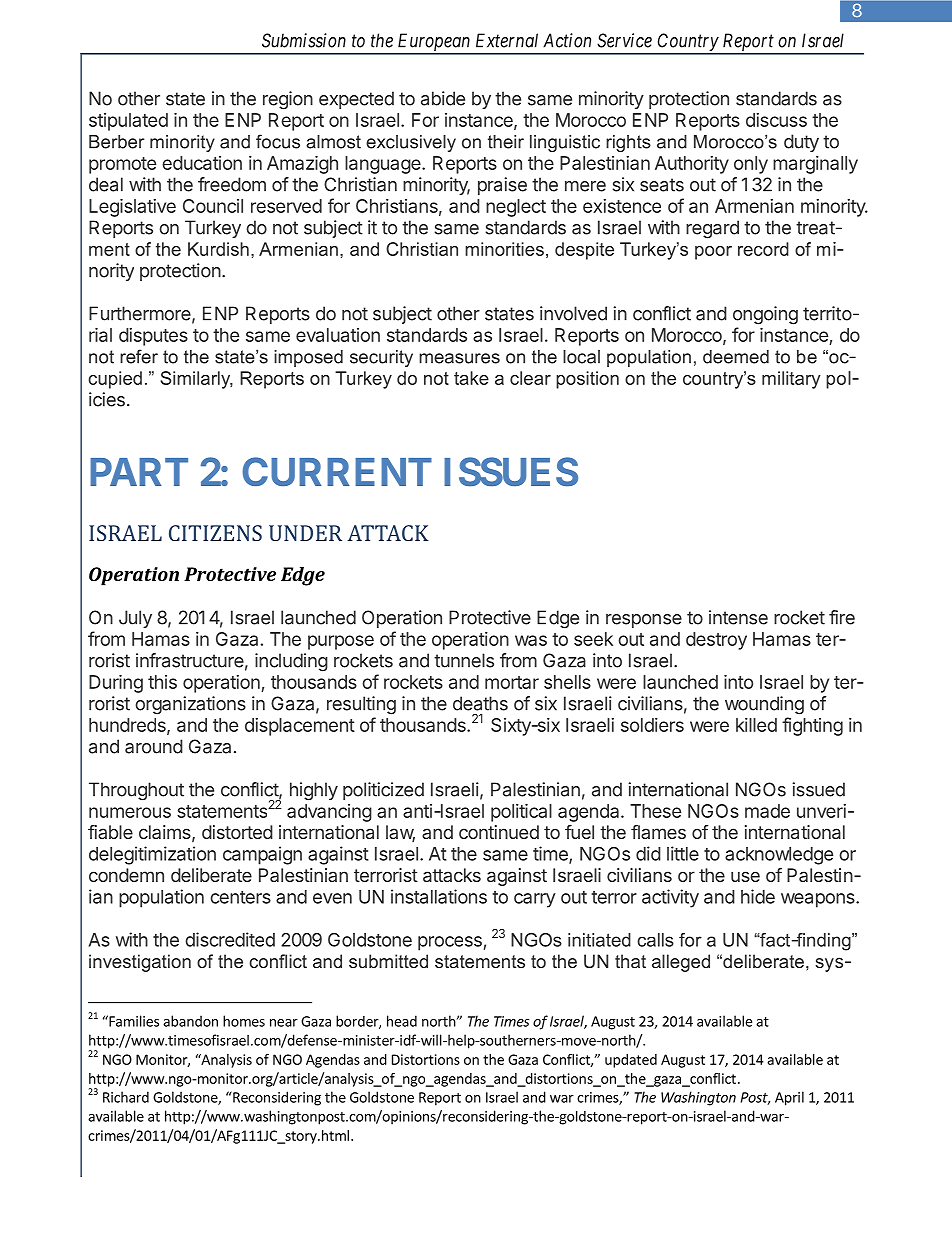 This document has height=1233, width=952. I want to click on abide, so click(443, 98).
